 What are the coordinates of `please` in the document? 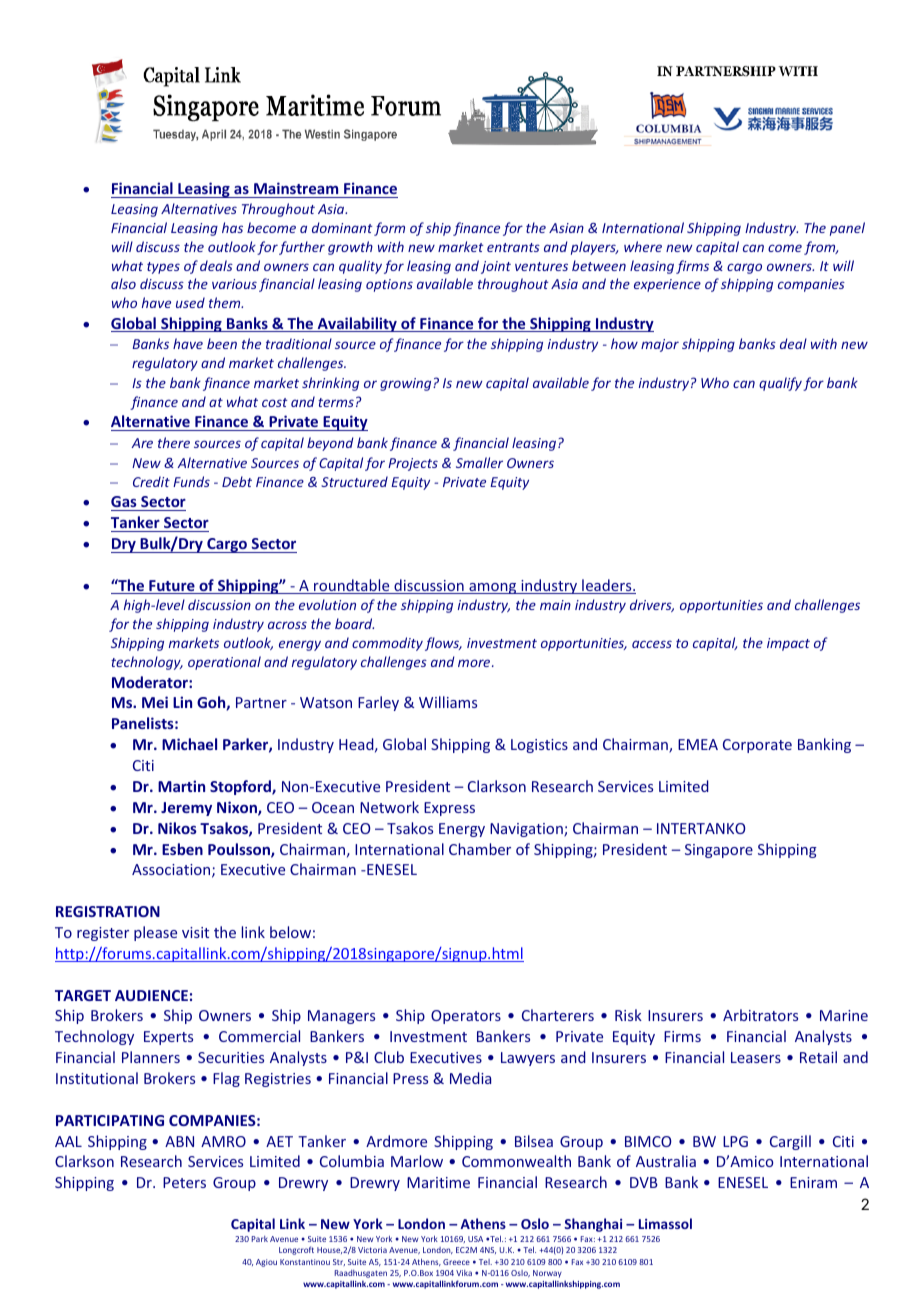 It's located at (155, 933).
